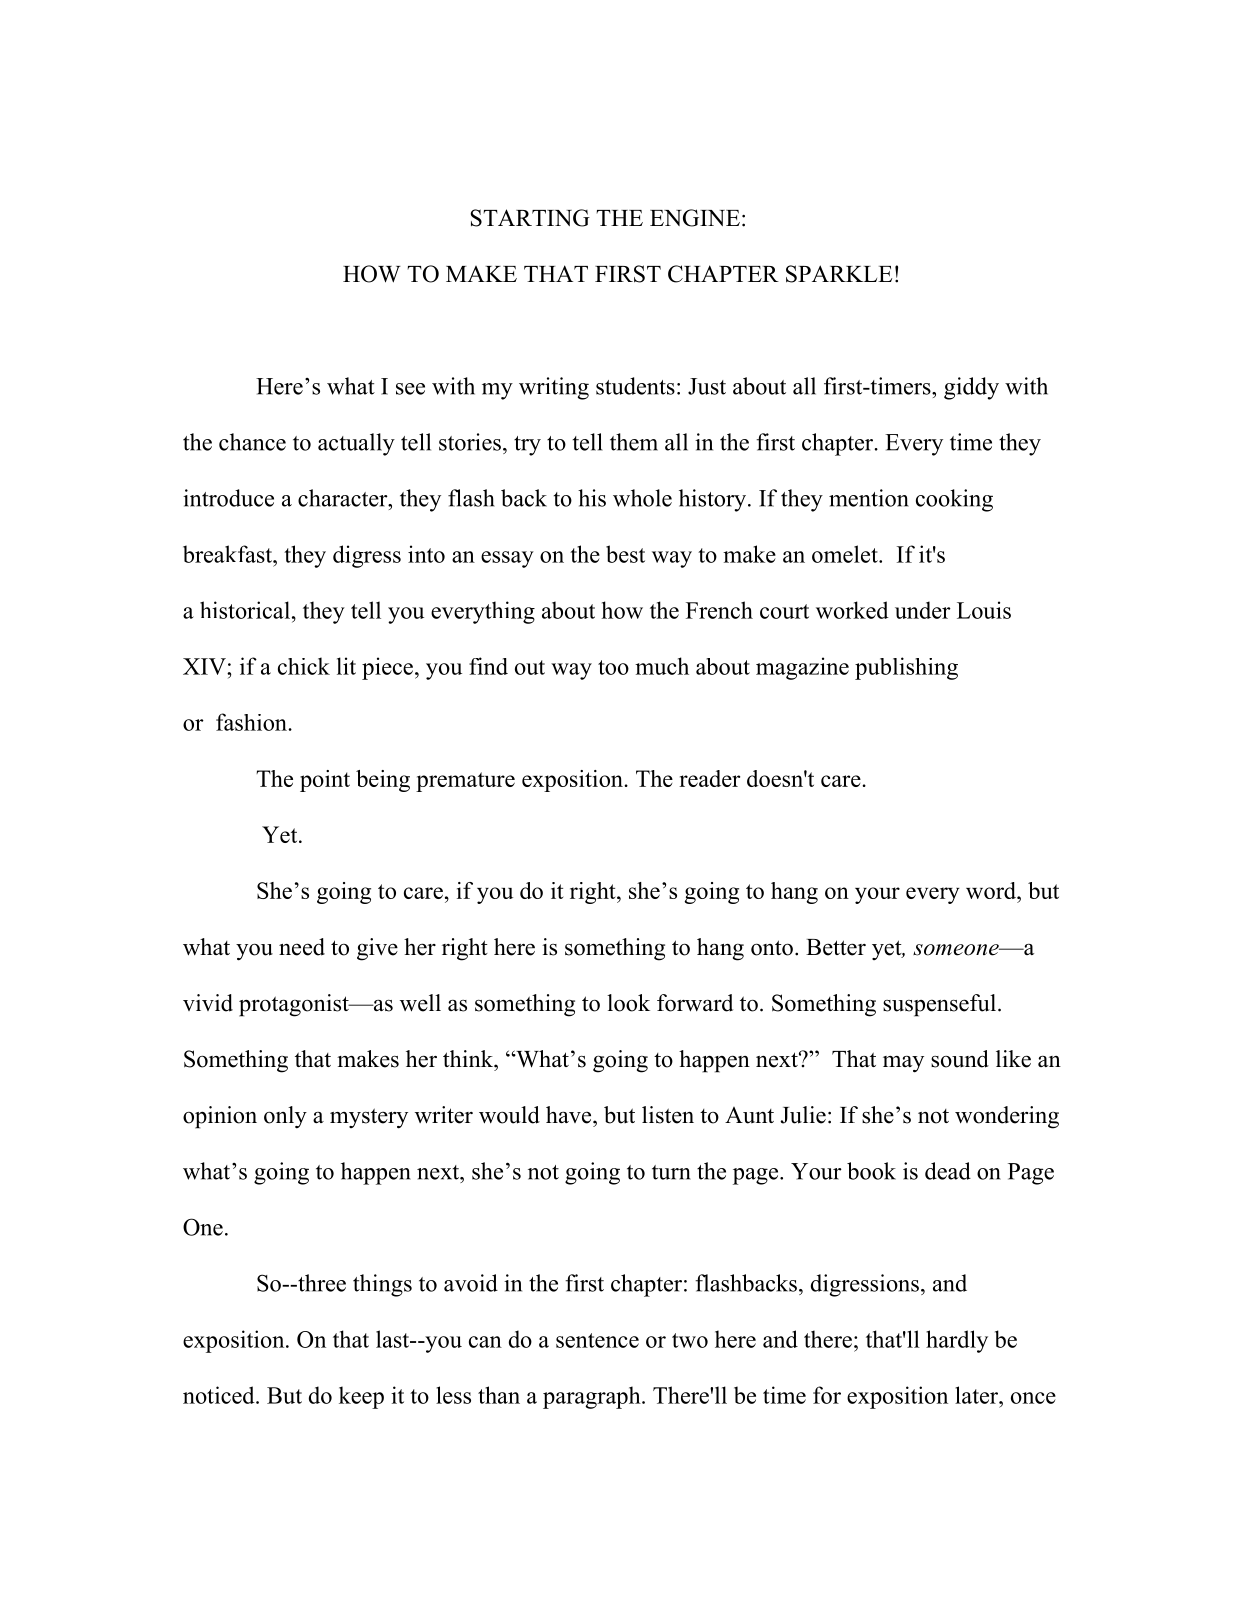  What do you see at coordinates (625, 554) in the image?
I see `best` at bounding box center [625, 554].
